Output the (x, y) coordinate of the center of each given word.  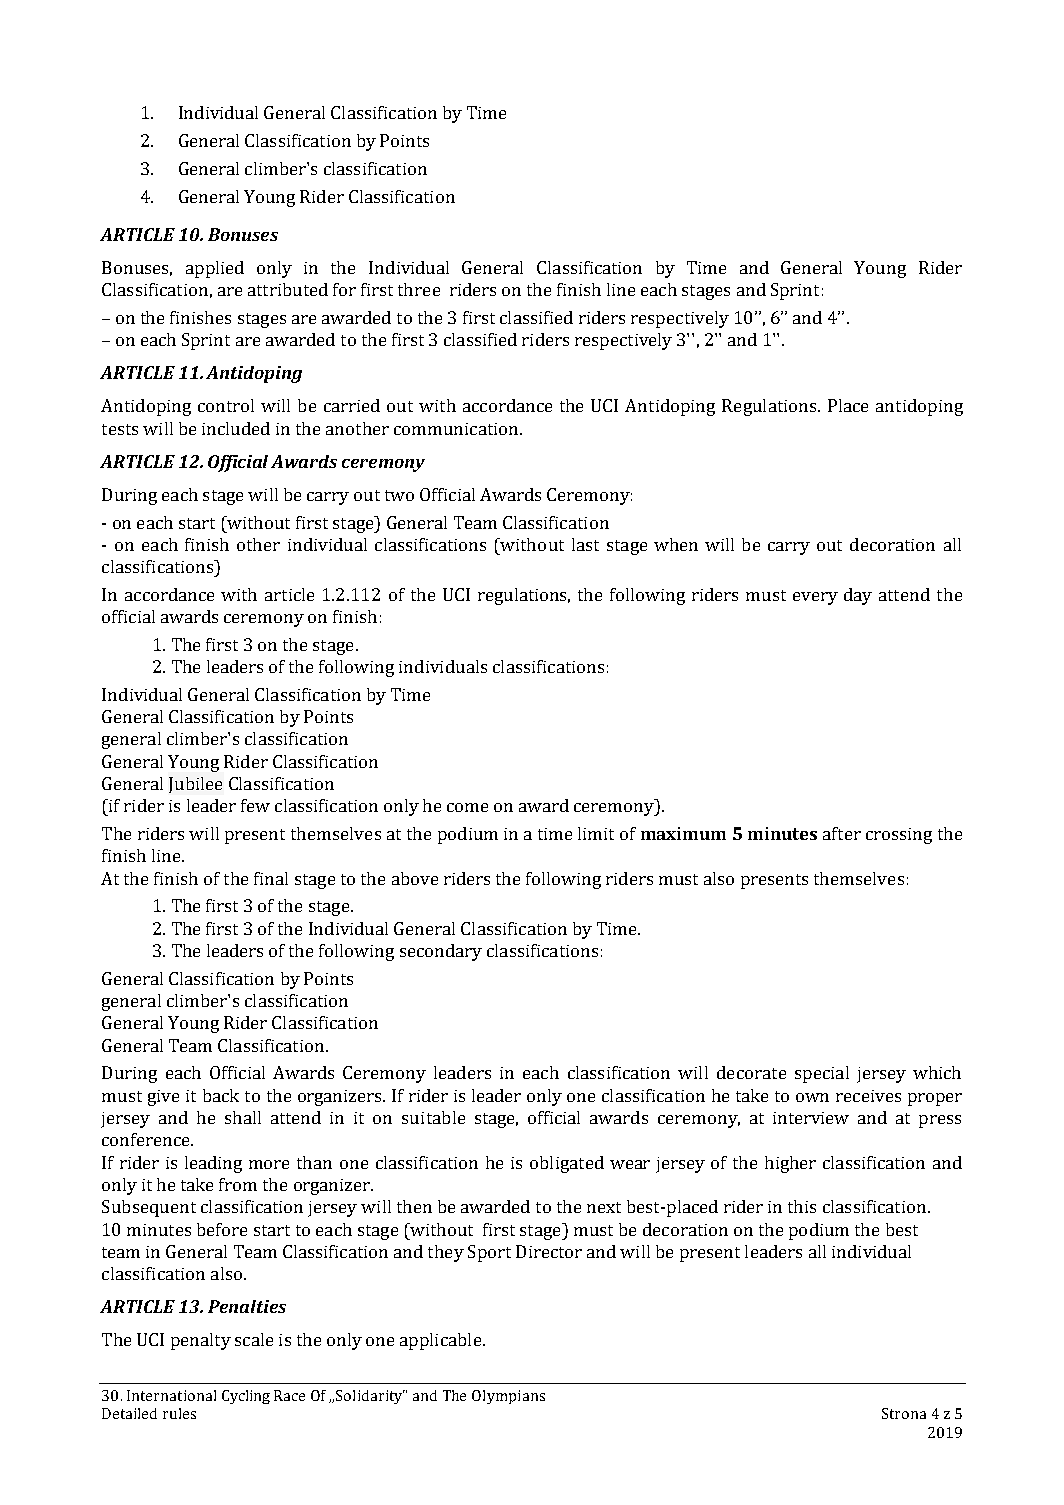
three (419, 289)
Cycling (246, 1397)
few (255, 805)
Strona (904, 1413)
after (842, 833)
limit (596, 833)
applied (215, 269)
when (676, 544)
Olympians (508, 1397)
